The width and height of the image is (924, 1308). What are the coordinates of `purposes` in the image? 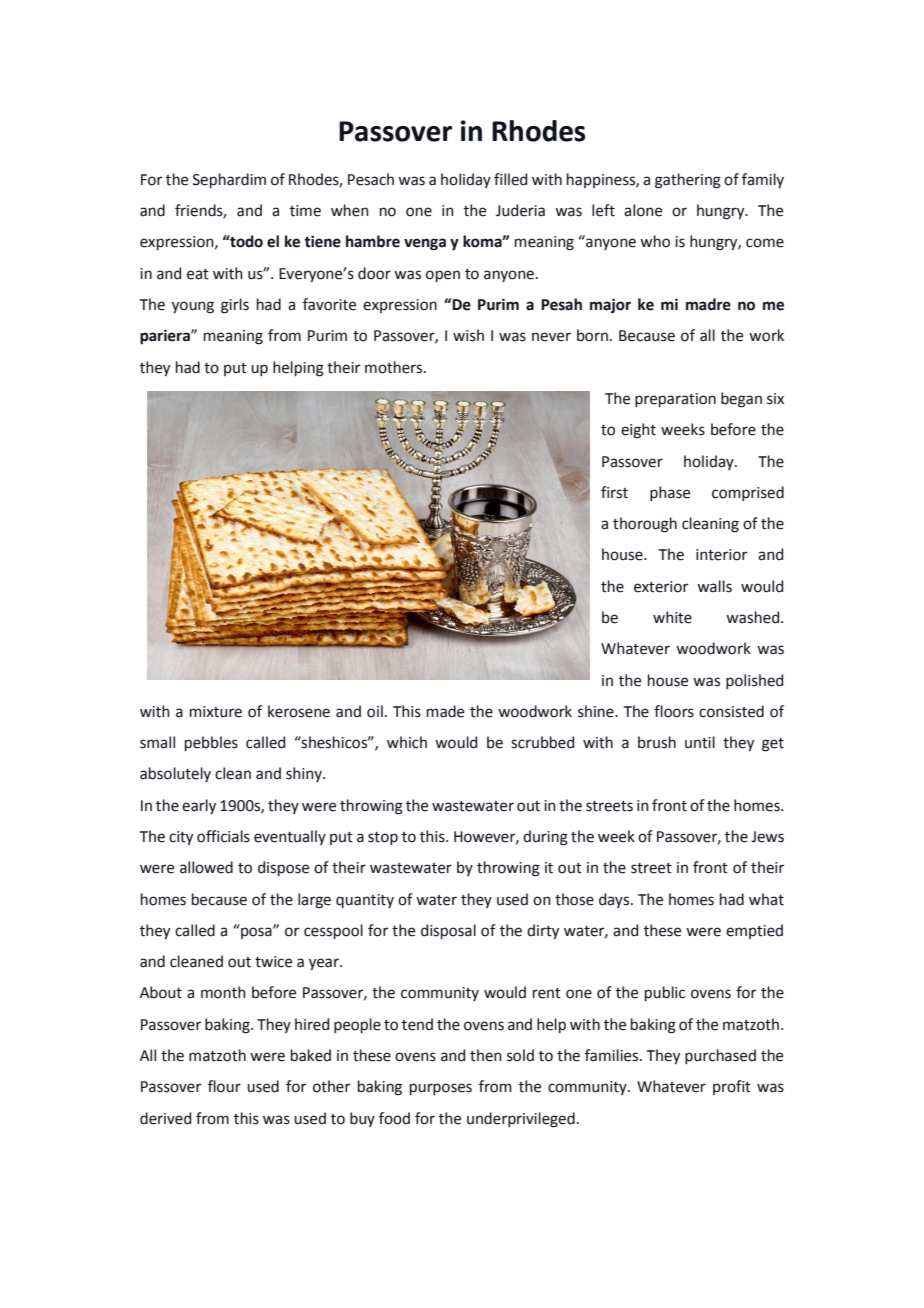 It's located at (441, 1089).
